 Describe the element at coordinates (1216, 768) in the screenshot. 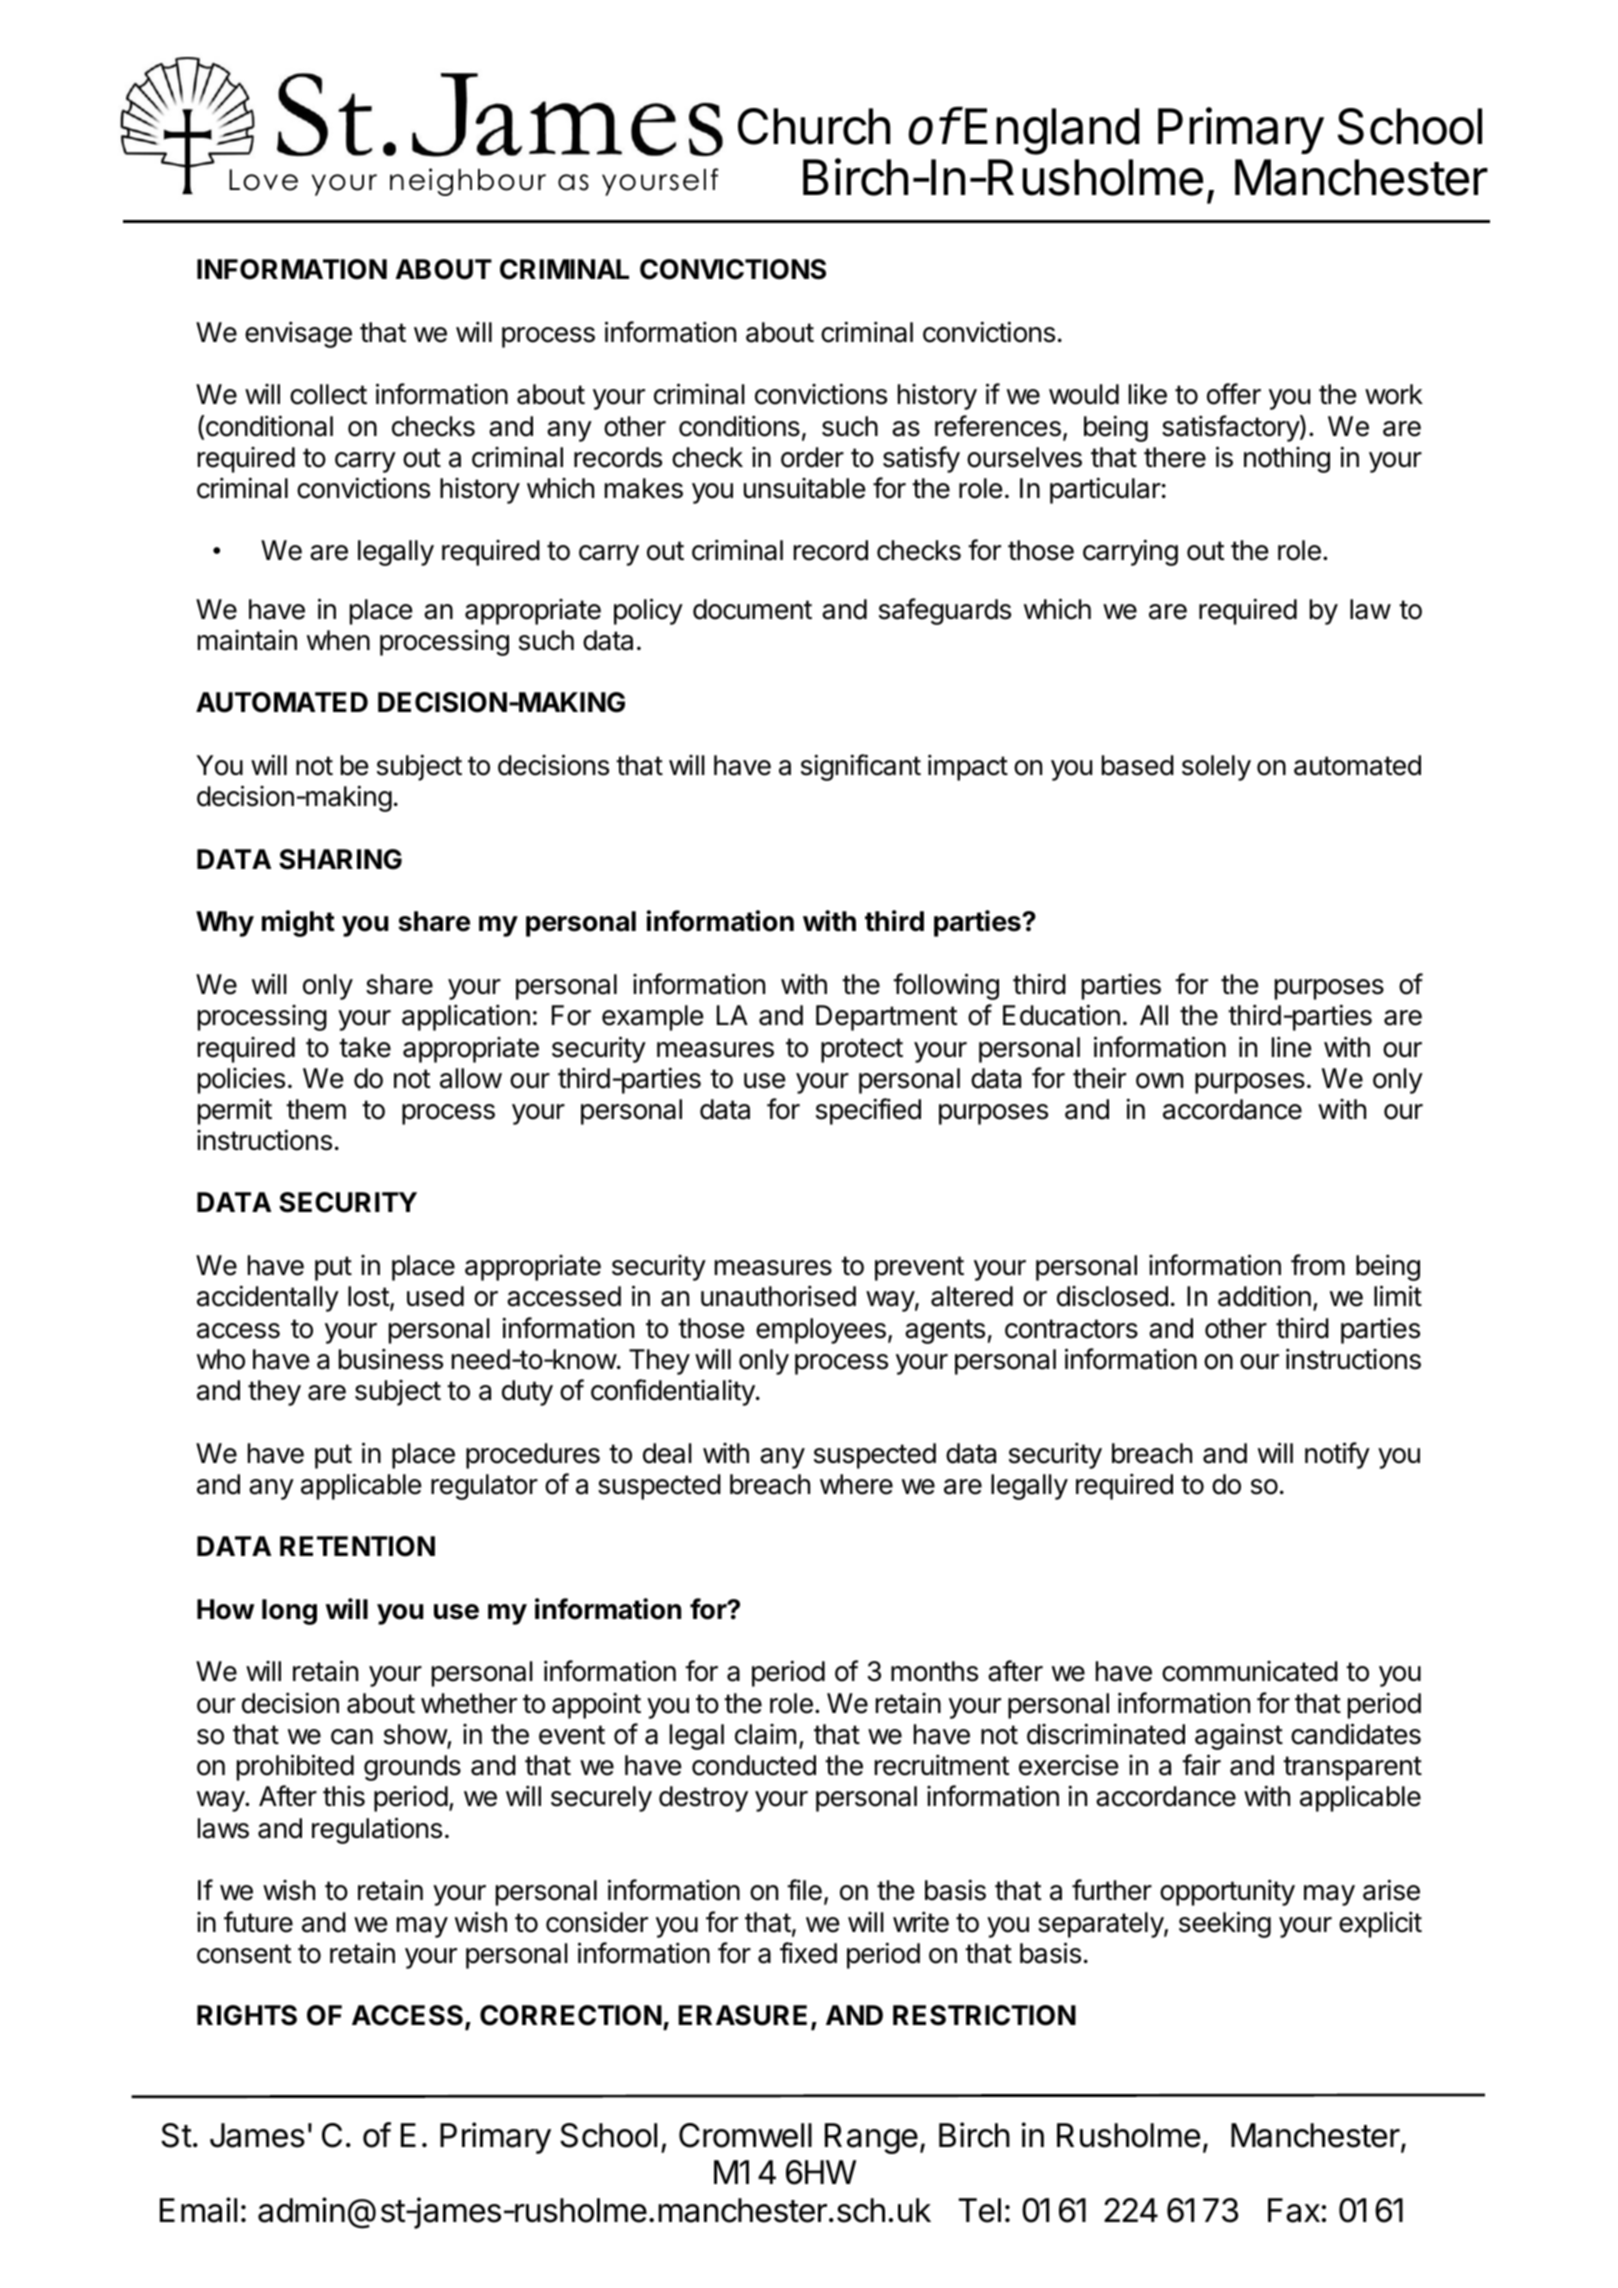

I see `solely` at that location.
